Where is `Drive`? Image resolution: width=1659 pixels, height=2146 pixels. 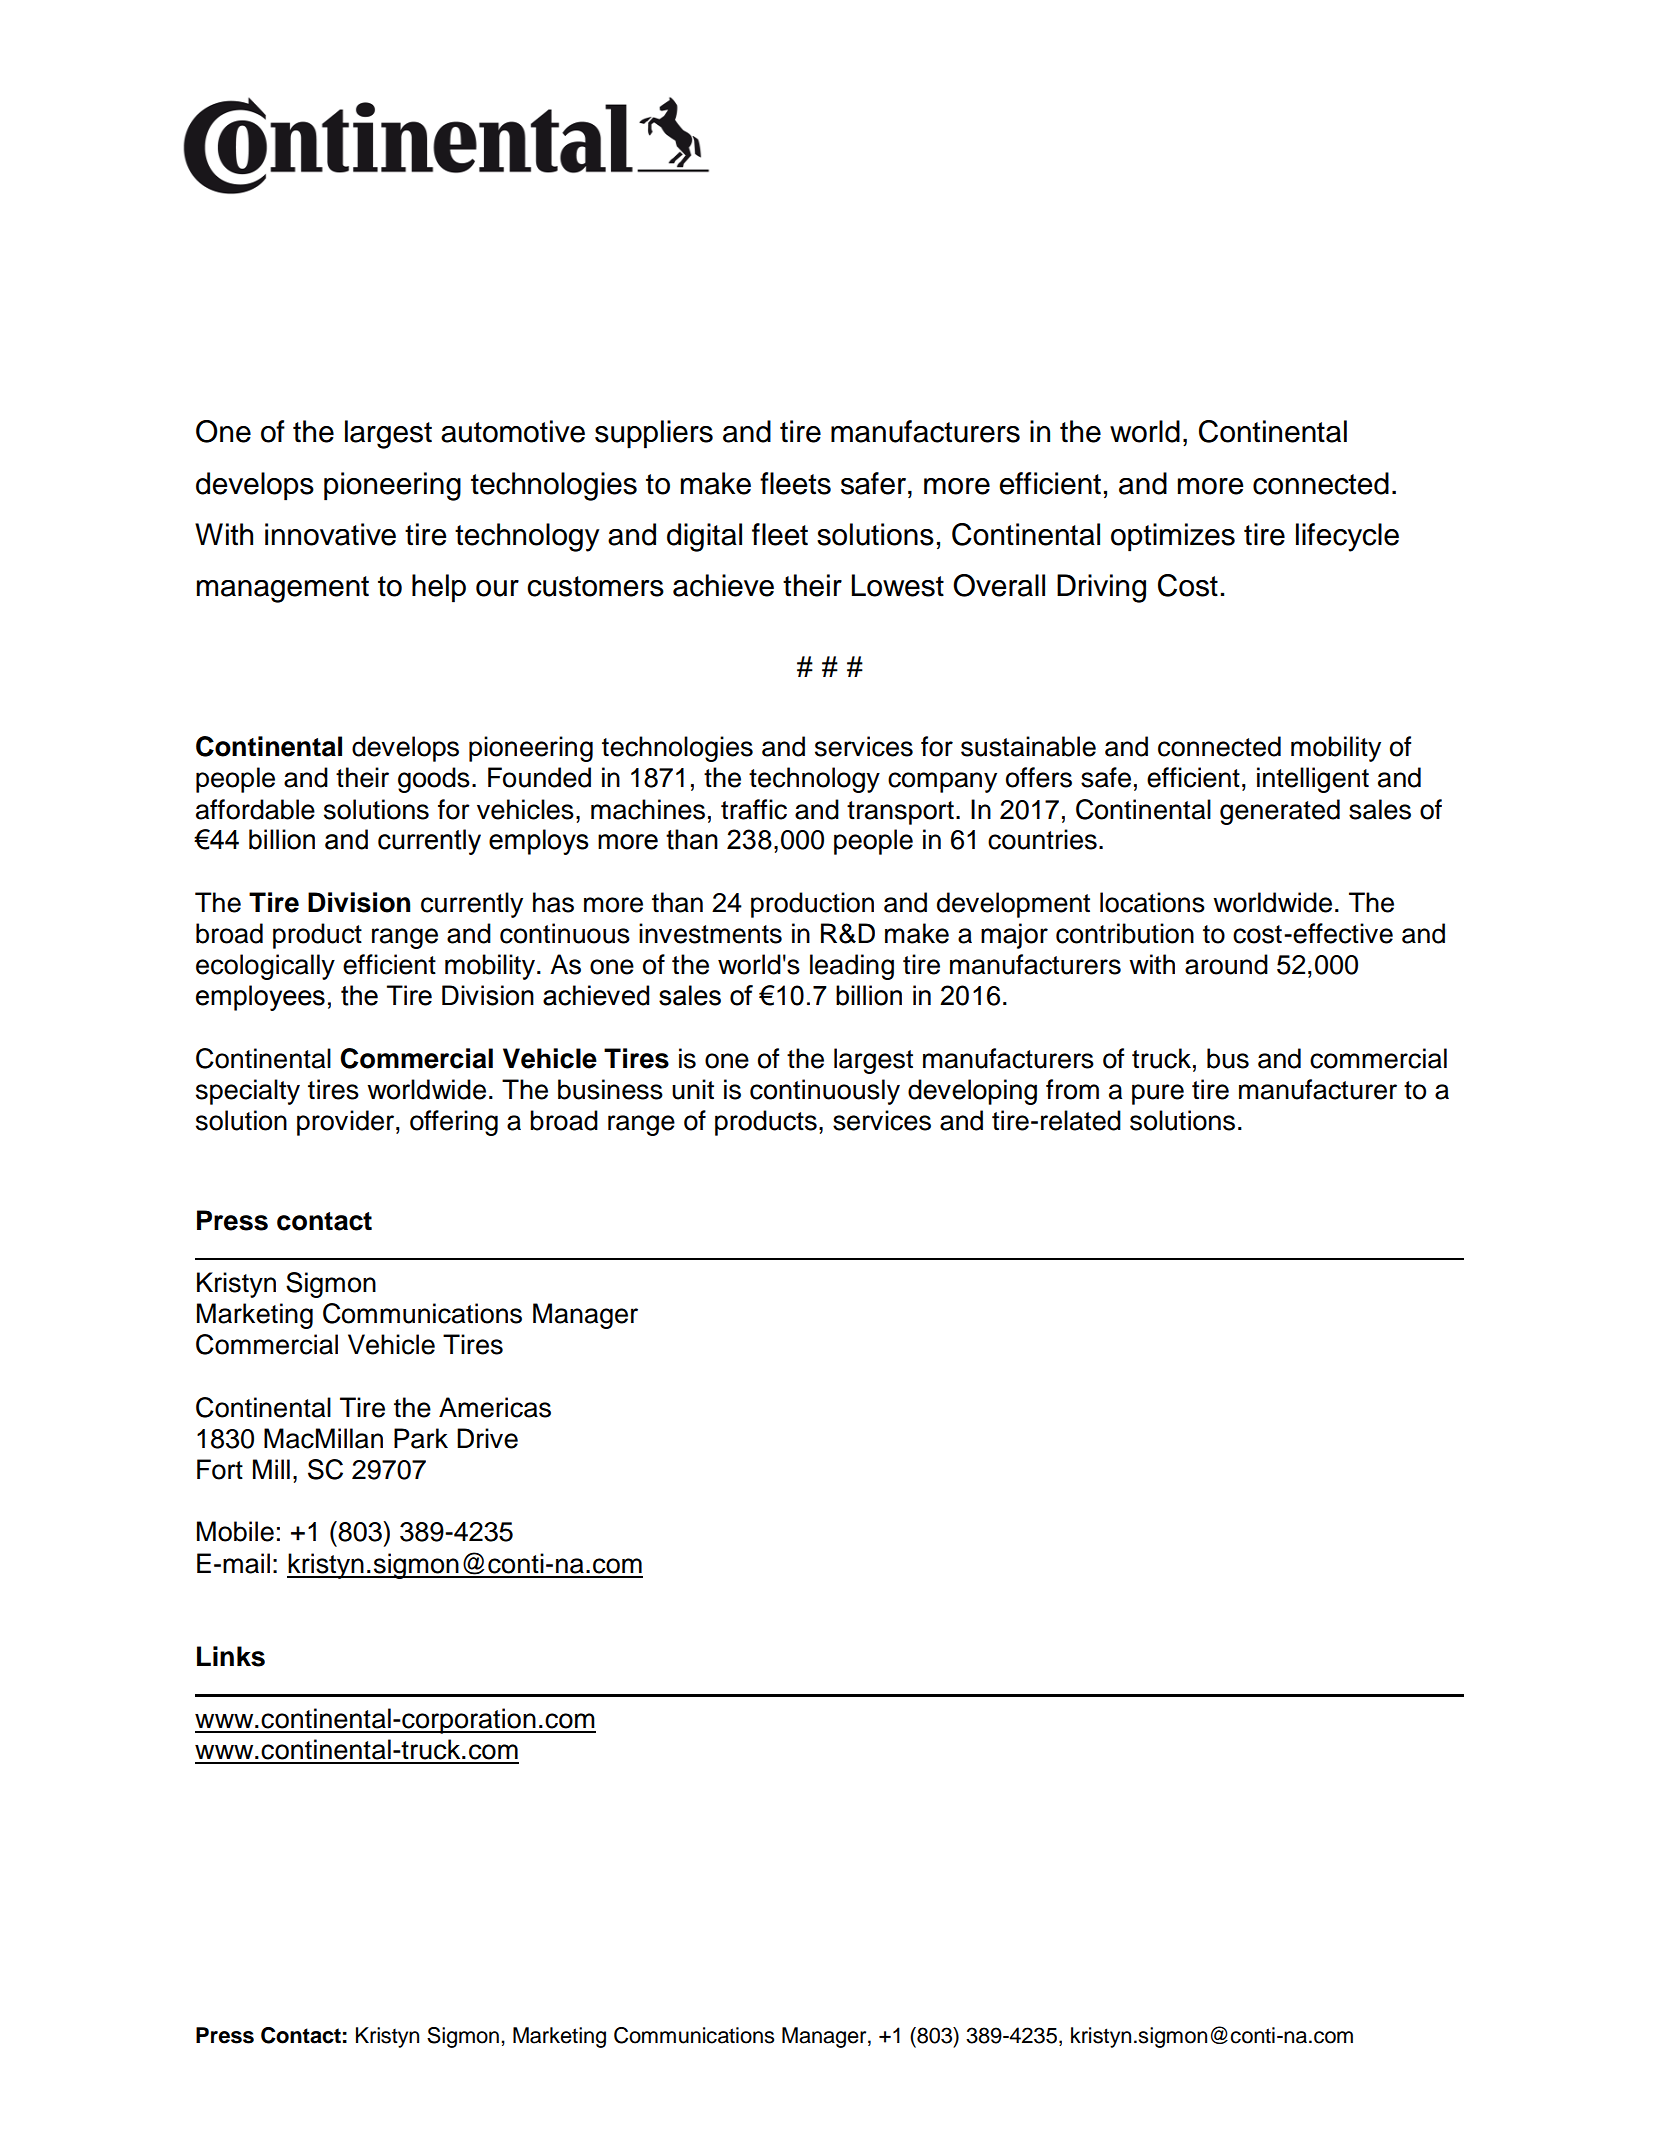
Drive is located at coordinates (487, 1438).
